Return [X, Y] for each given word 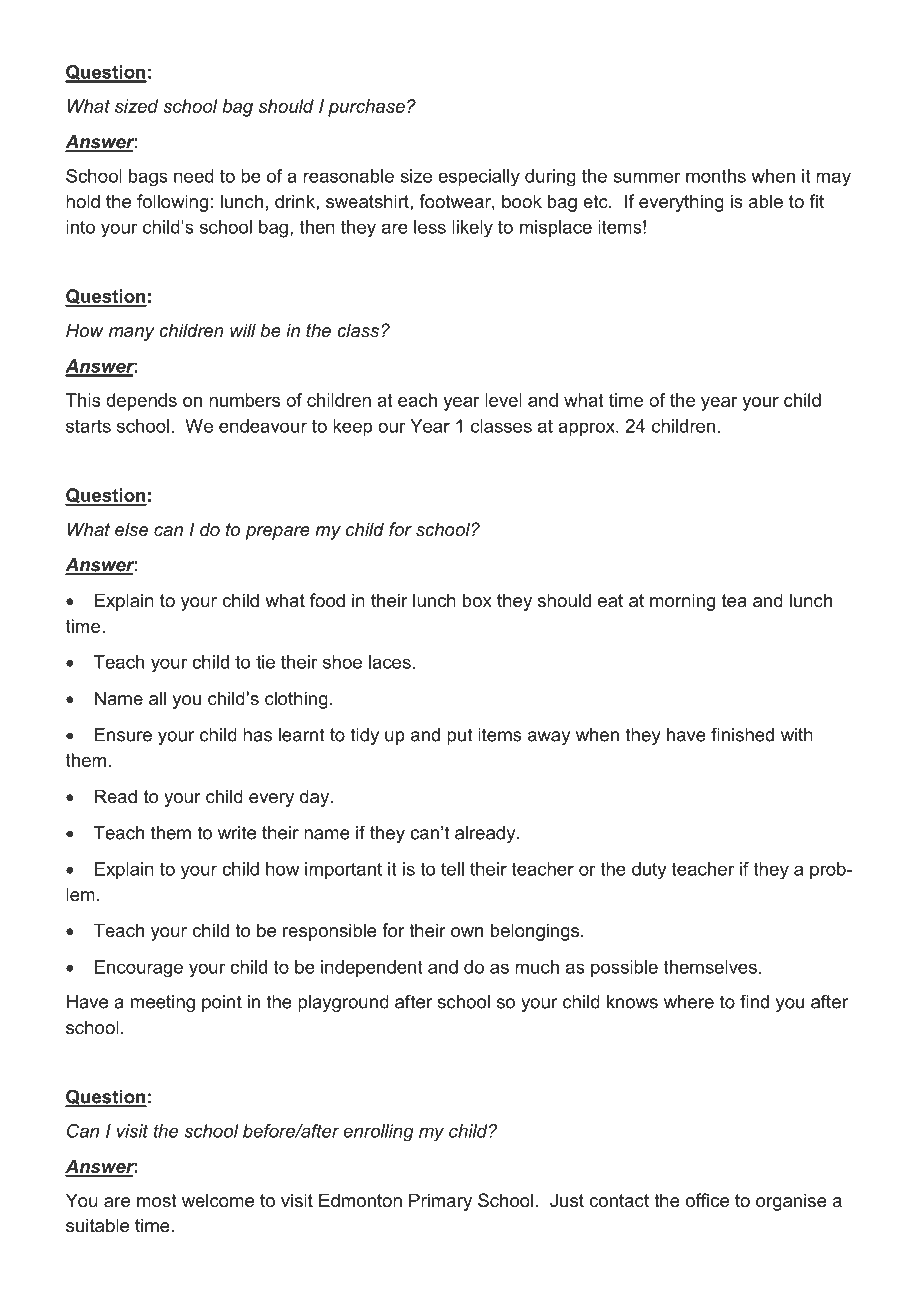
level [503, 400]
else [131, 529]
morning [682, 602]
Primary [440, 1202]
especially [479, 178]
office [707, 1200]
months [716, 176]
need [194, 176]
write [237, 833]
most [157, 1201]
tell [452, 869]
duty [649, 870]
